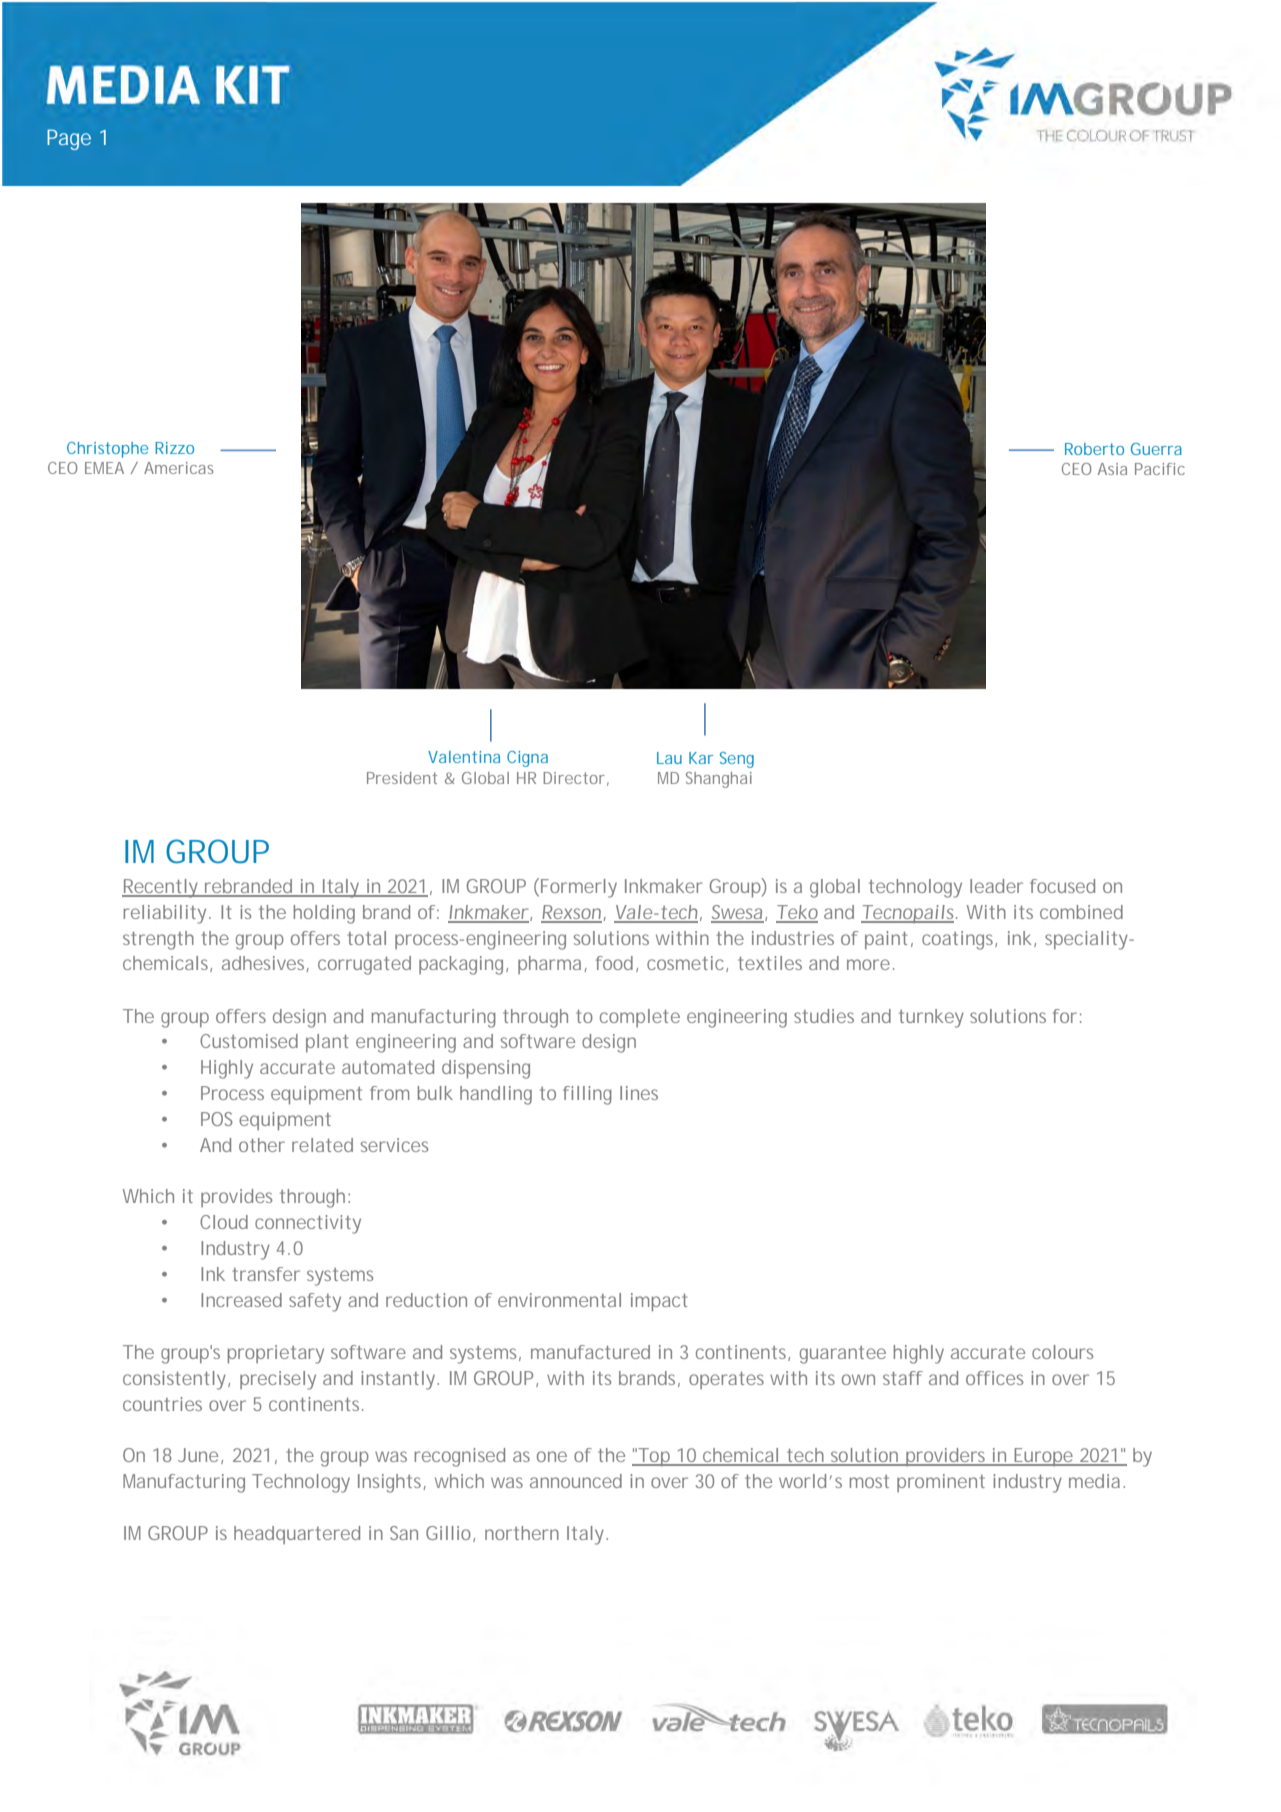  What do you see at coordinates (576, 1481) in the document?
I see `announced` at bounding box center [576, 1481].
